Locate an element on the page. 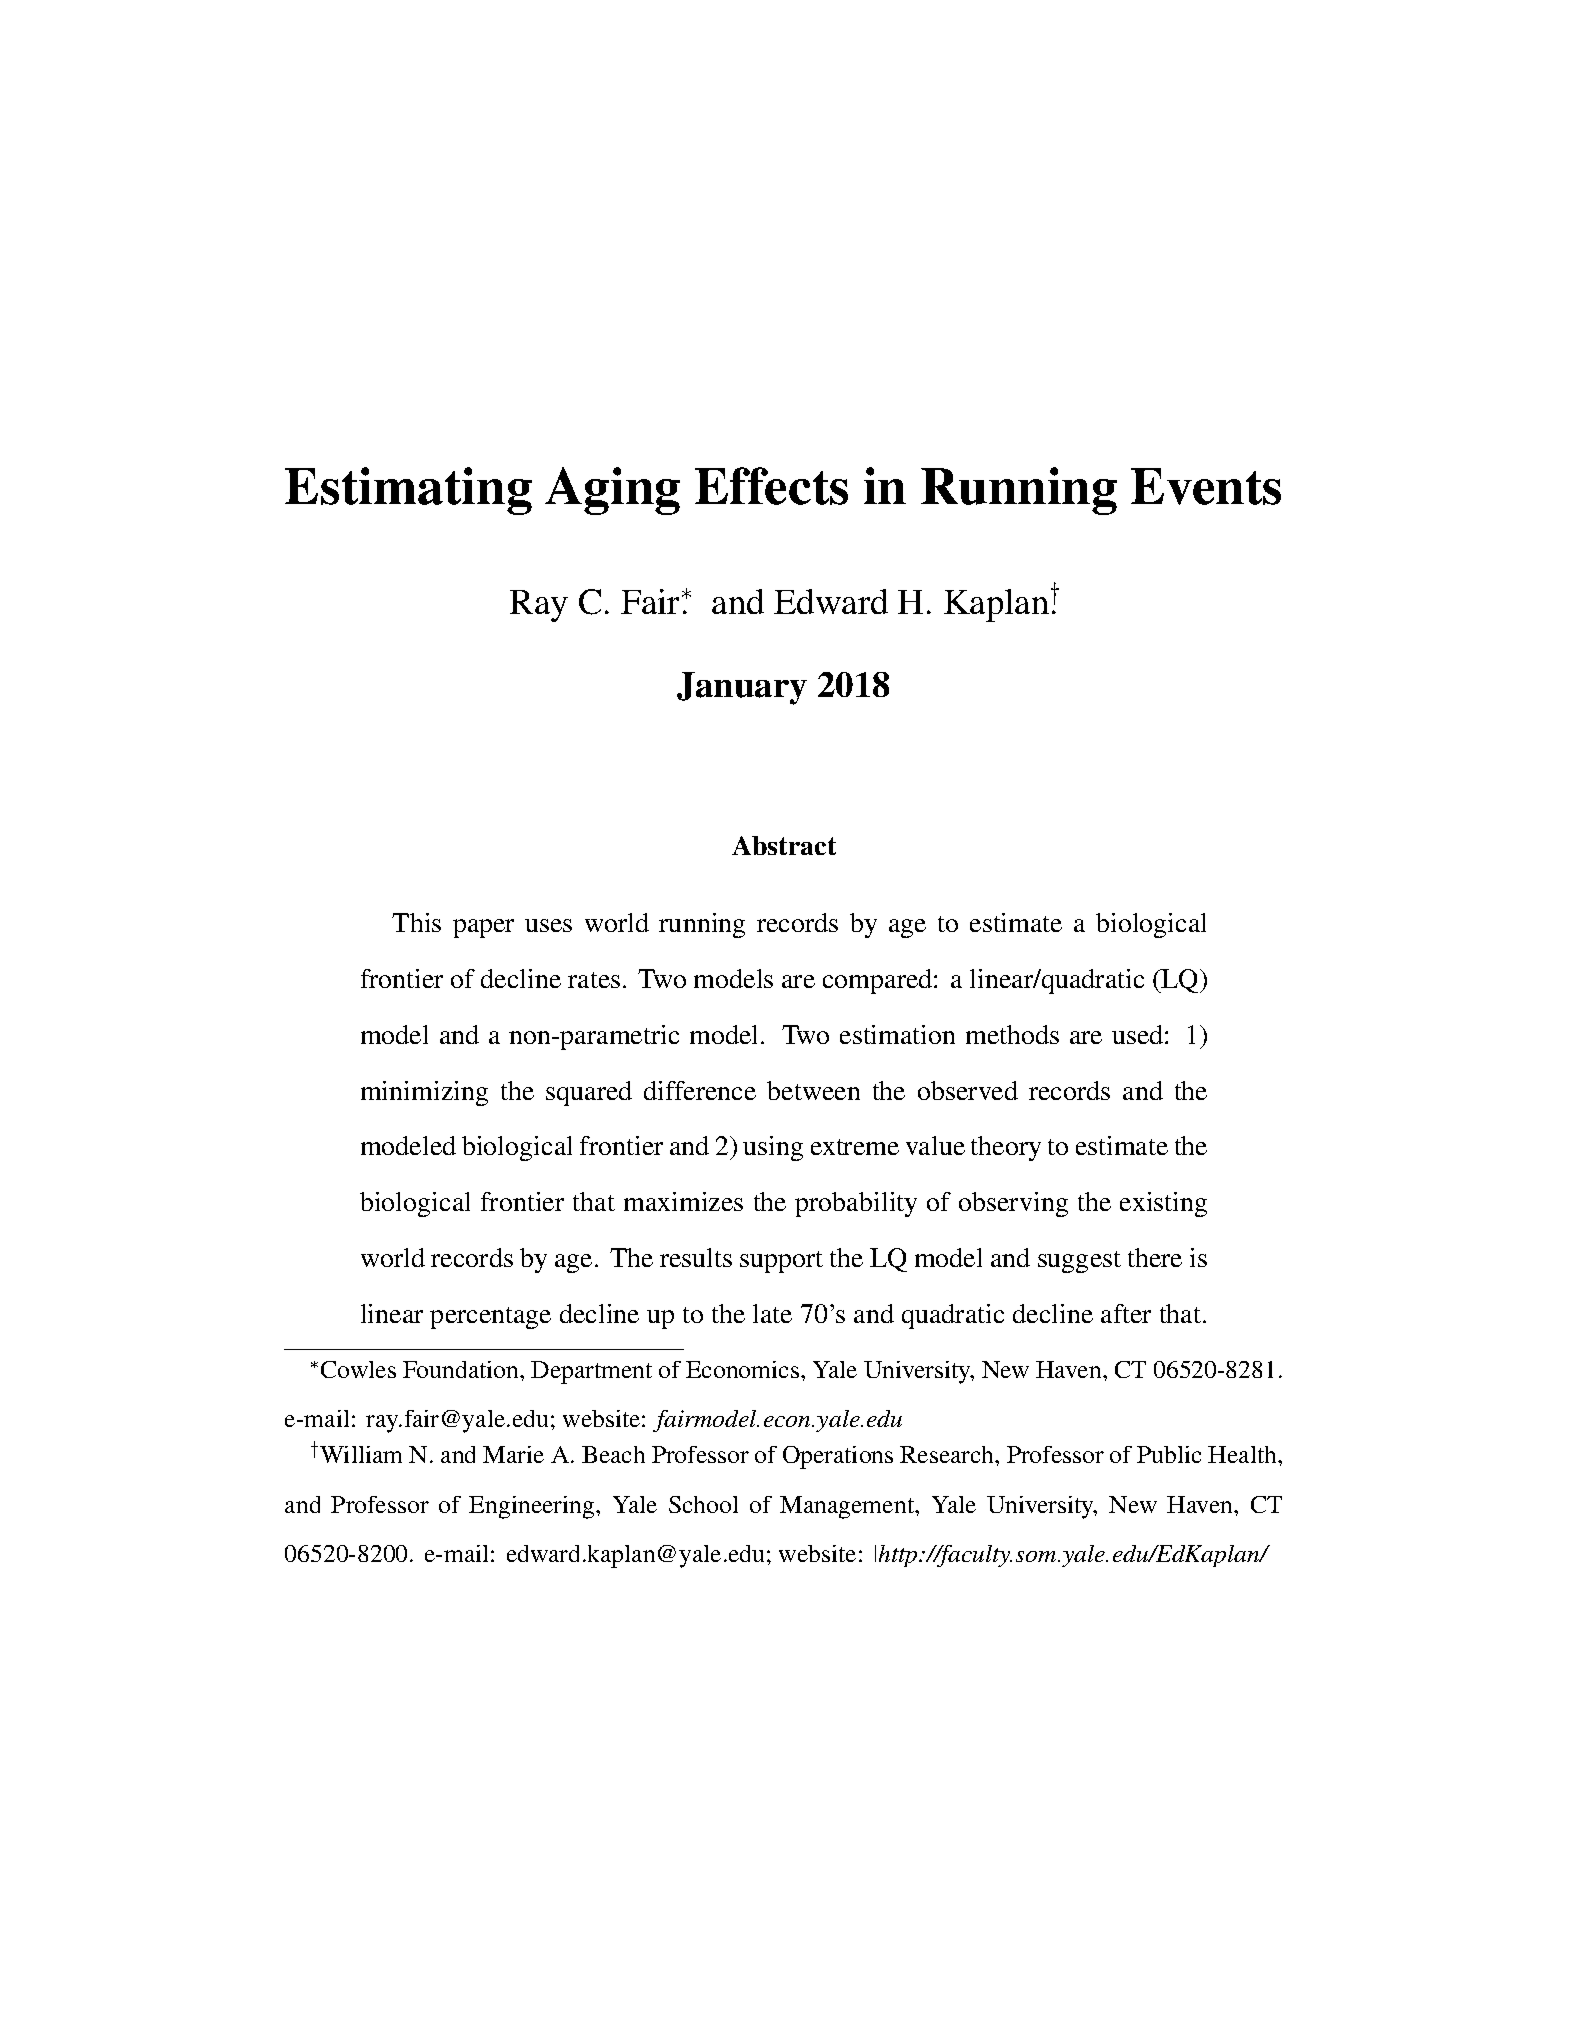 The width and height of the document is (1573, 2036). Events is located at coordinates (1206, 486).
